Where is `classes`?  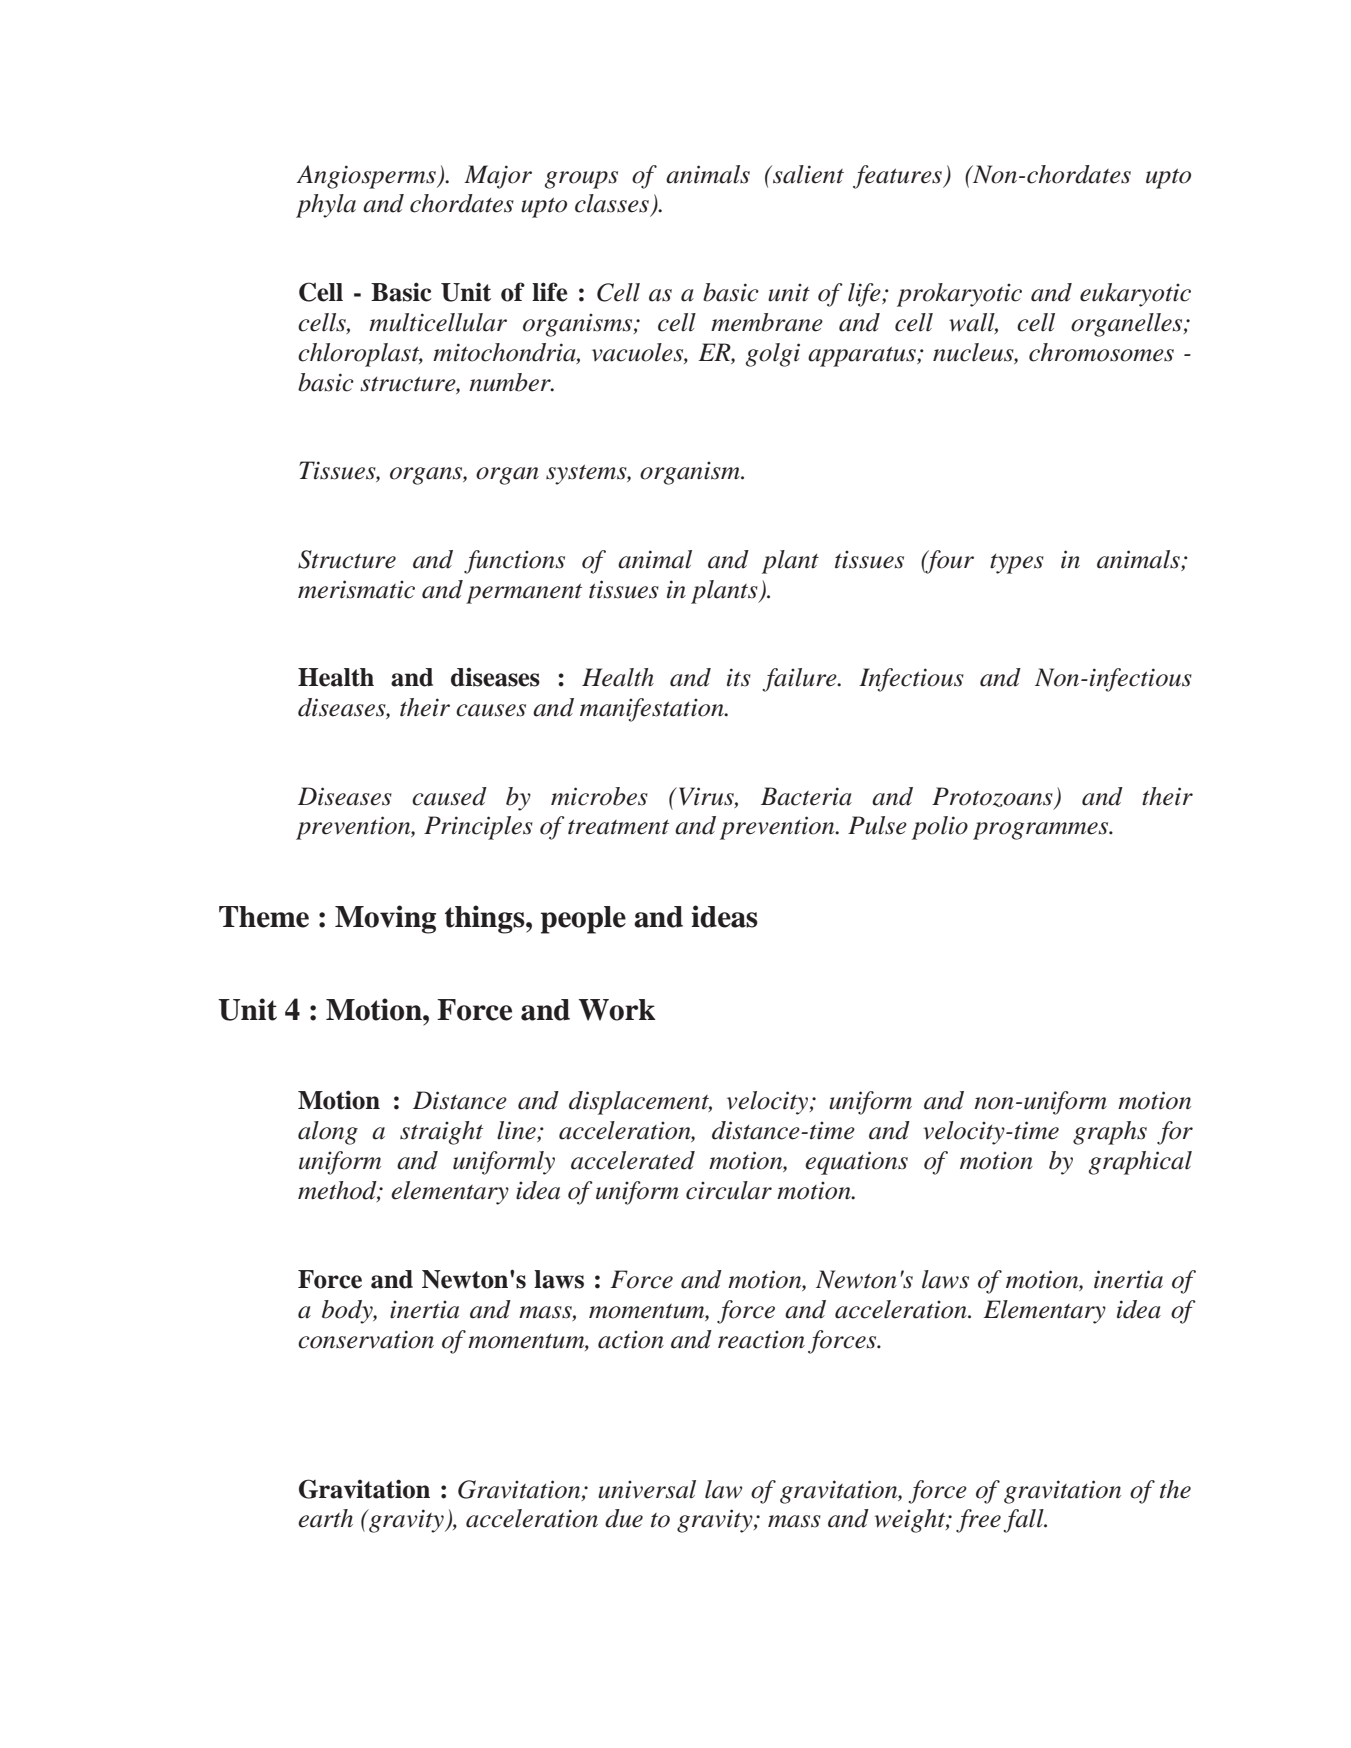 classes is located at coordinates (612, 203).
